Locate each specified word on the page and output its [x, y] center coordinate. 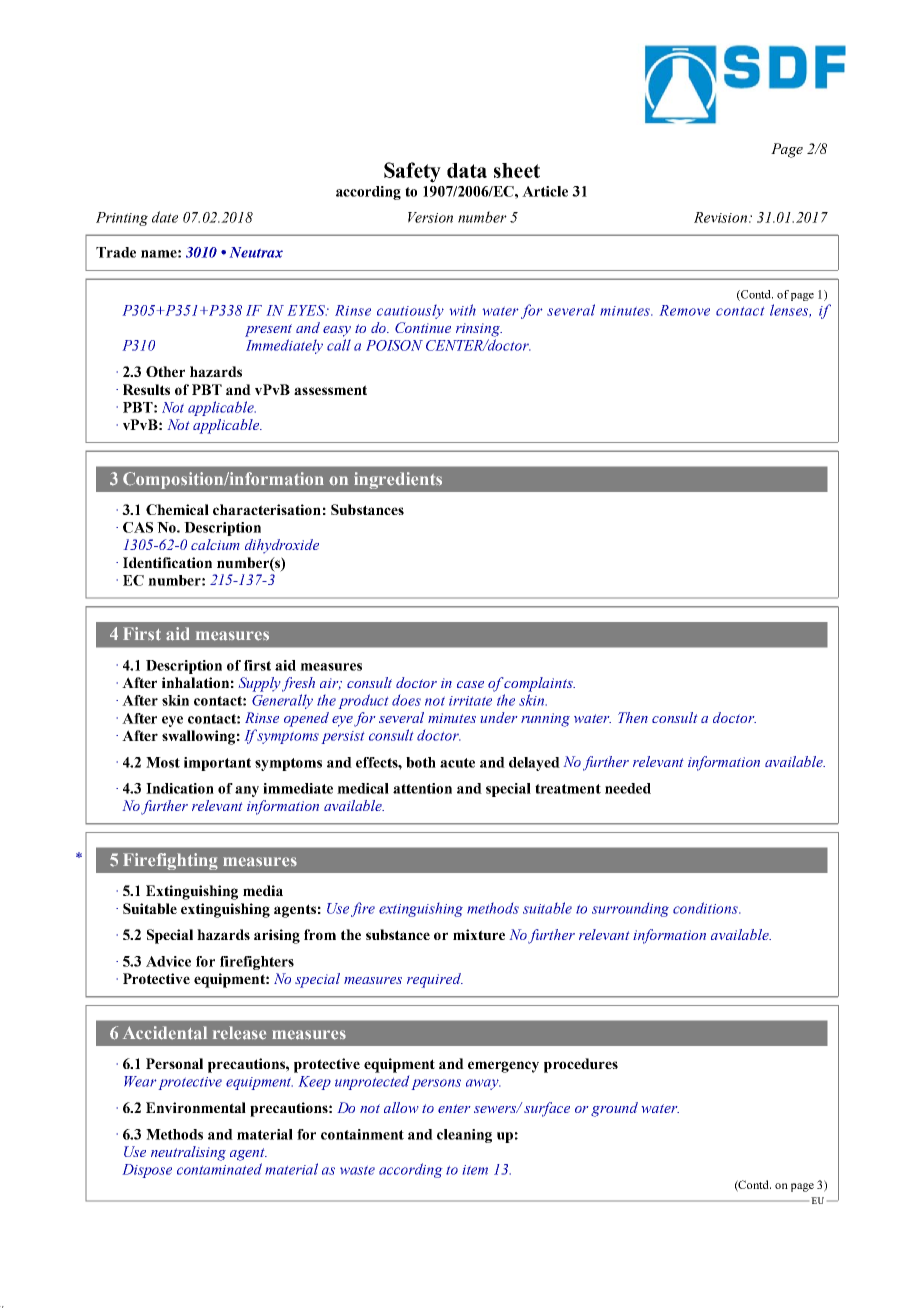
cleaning [464, 1136]
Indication [180, 788]
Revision [722, 217]
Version [430, 217]
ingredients [398, 480]
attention [422, 788]
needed [628, 788]
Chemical [177, 509]
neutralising [188, 1153]
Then [633, 717]
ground [614, 1109]
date [165, 217]
